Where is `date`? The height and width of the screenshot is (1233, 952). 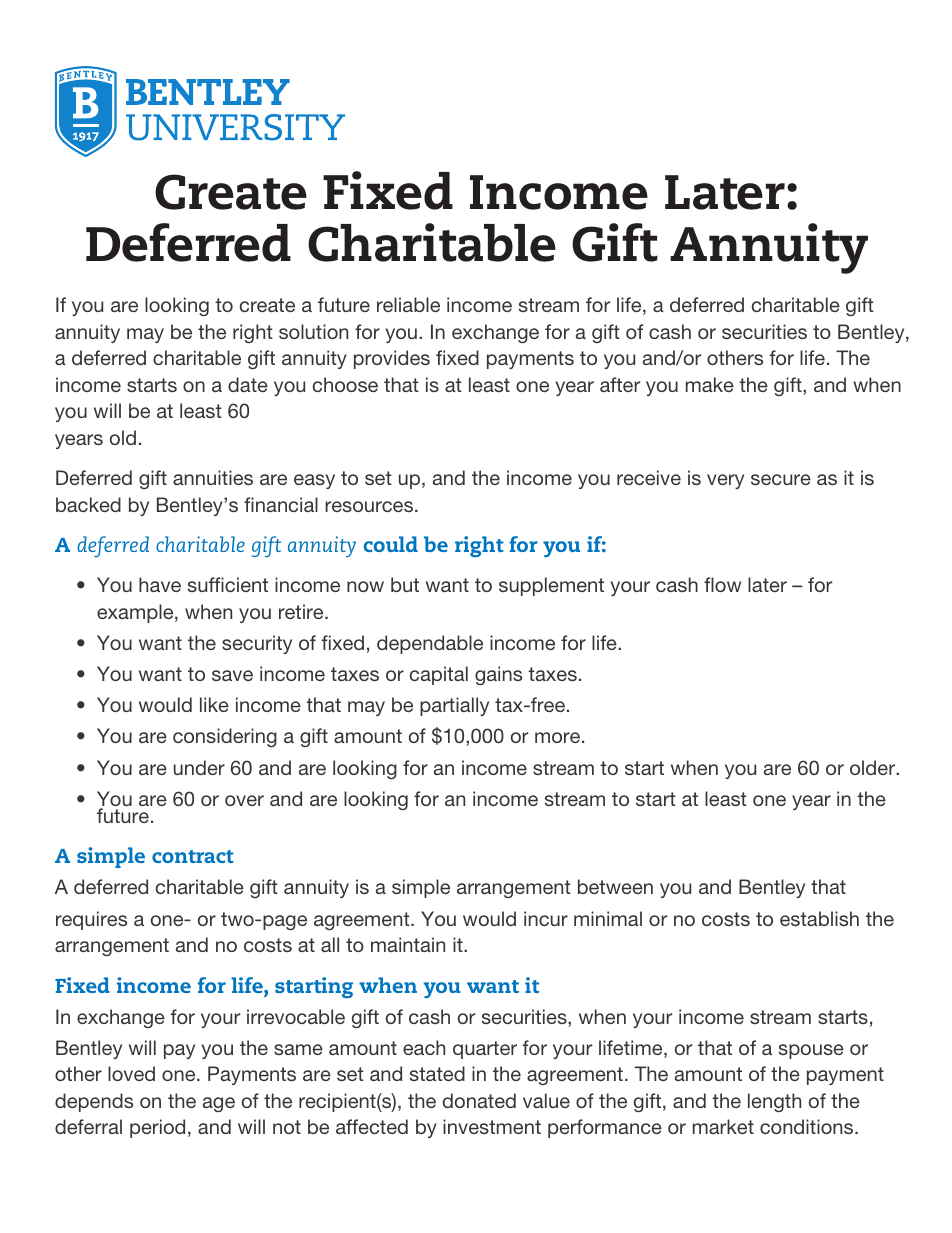 date is located at coordinates (248, 384).
